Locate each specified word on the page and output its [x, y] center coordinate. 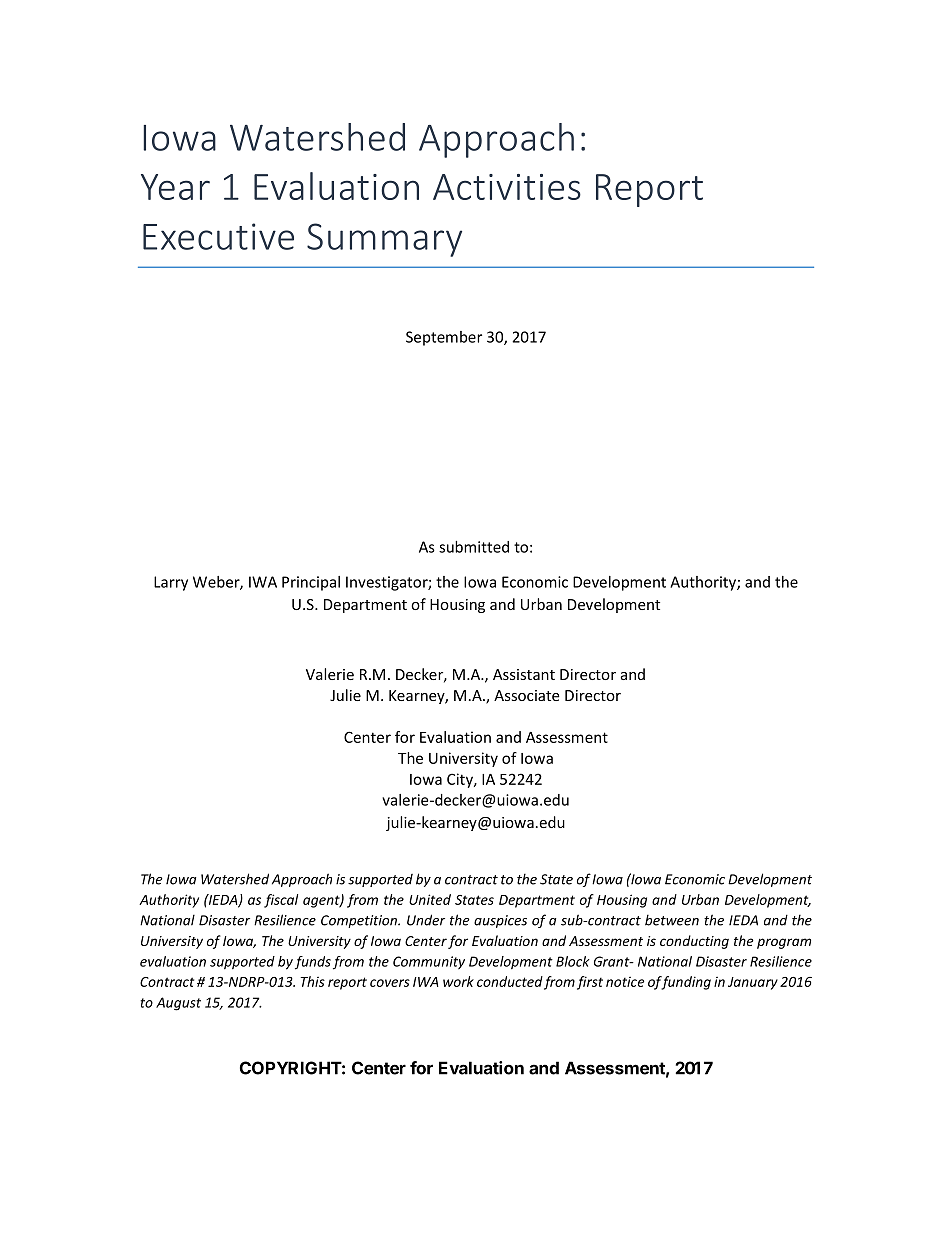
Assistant [524, 674]
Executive [218, 236]
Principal [311, 583]
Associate [527, 695]
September [444, 338]
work [458, 981]
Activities [507, 187]
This [312, 981]
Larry [171, 583]
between [672, 920]
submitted [474, 547]
